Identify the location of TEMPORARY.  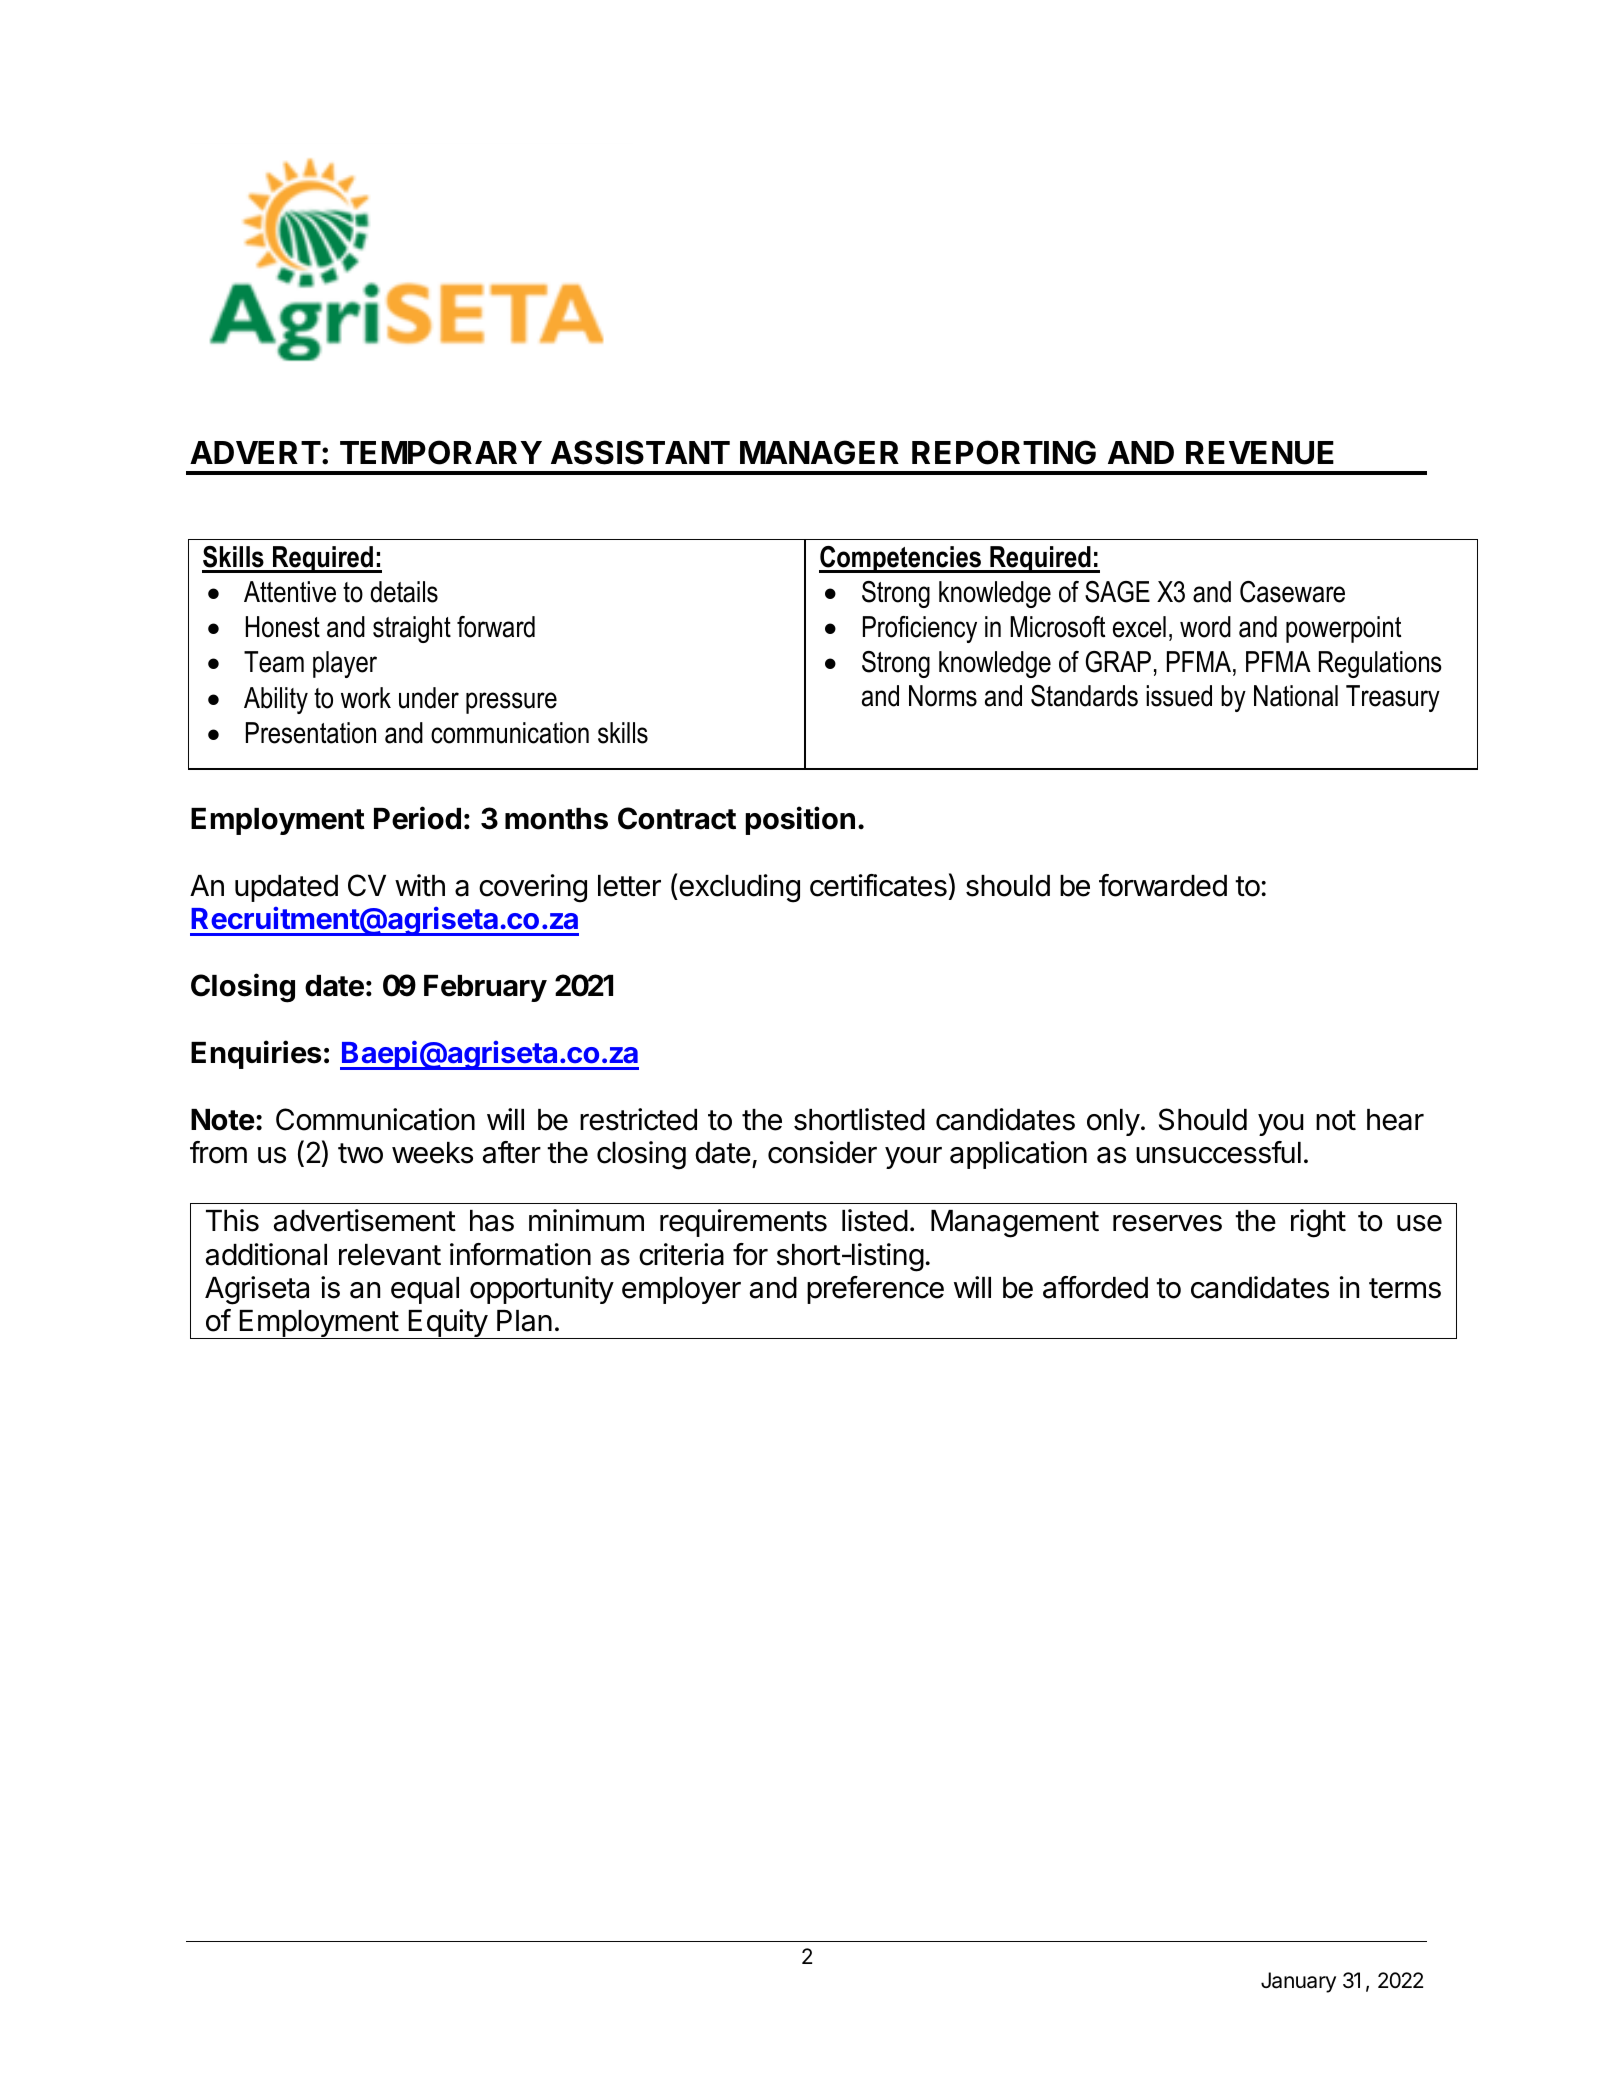
(441, 452).
